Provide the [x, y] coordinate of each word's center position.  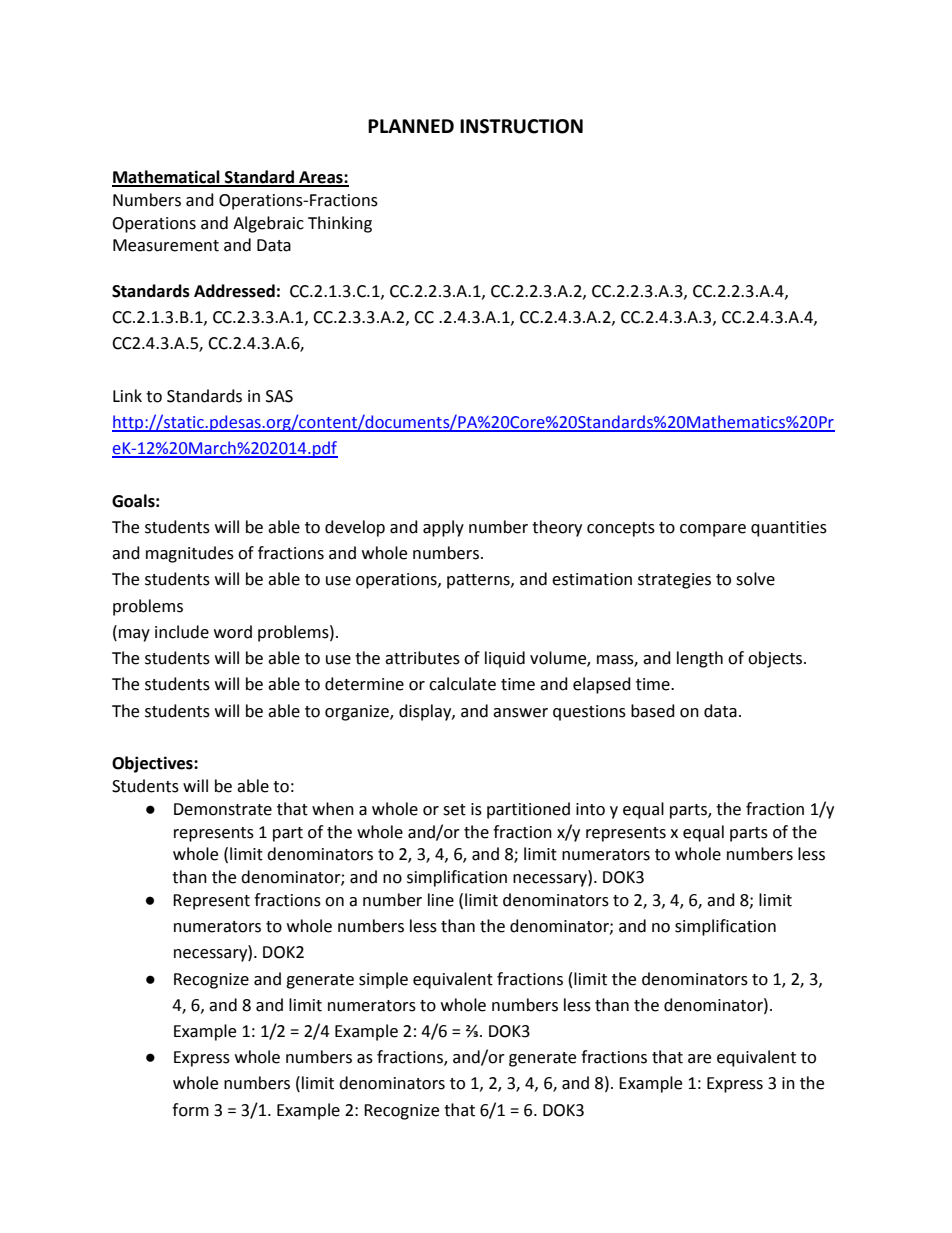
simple [383, 980]
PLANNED [411, 126]
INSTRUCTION [521, 126]
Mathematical [167, 178]
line [441, 900]
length [700, 659]
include [182, 632]
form [190, 1110]
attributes [422, 658]
